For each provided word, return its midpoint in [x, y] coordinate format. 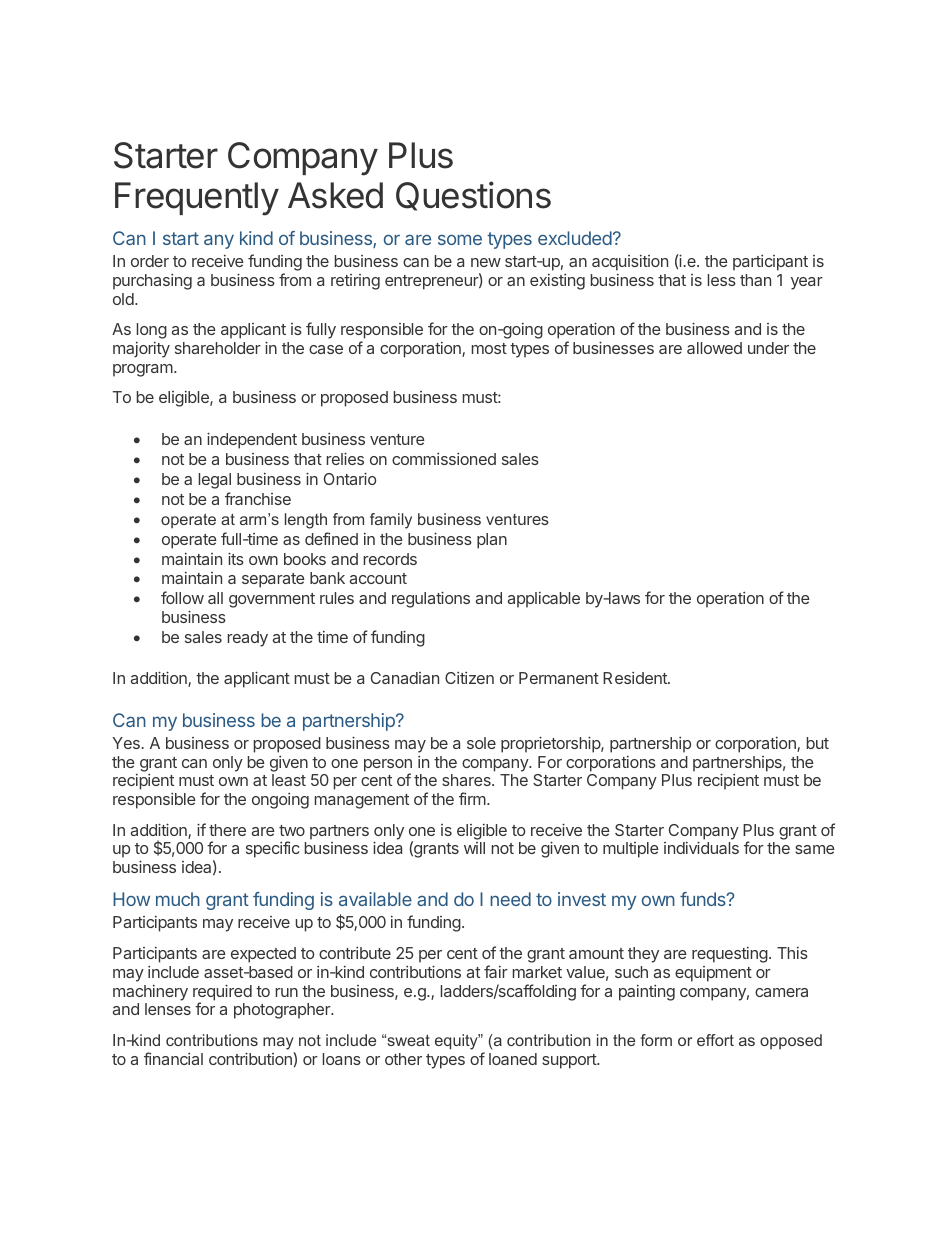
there [227, 830]
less [722, 280]
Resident [636, 678]
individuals [701, 847]
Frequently [197, 199]
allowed [714, 348]
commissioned [444, 459]
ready [248, 639]
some [460, 239]
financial [173, 1058]
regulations [431, 599]
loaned [513, 1059]
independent [252, 440]
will [474, 848]
